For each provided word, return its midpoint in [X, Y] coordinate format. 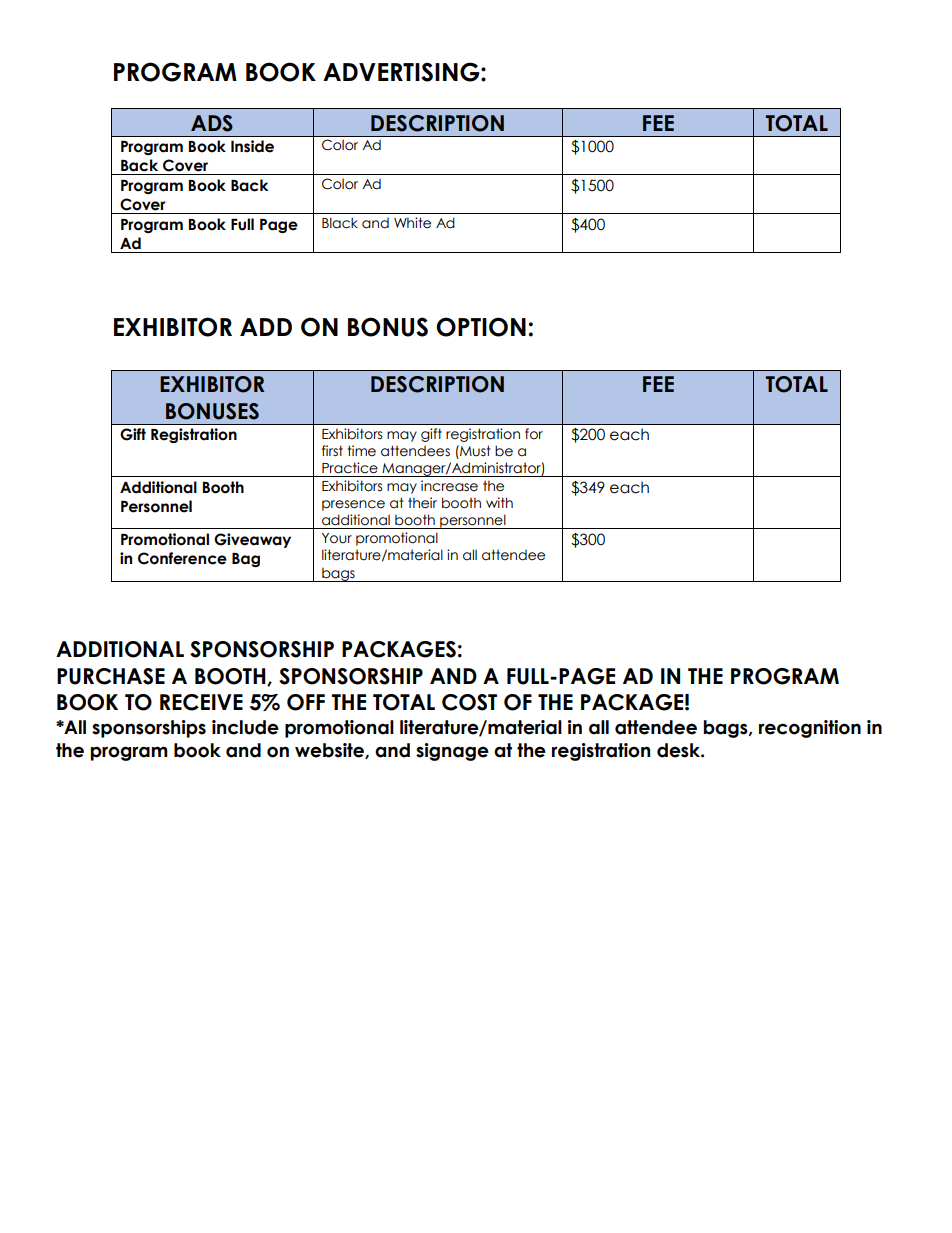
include [245, 727]
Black [340, 223]
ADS [212, 123]
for [534, 434]
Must [474, 451]
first [332, 451]
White [412, 223]
